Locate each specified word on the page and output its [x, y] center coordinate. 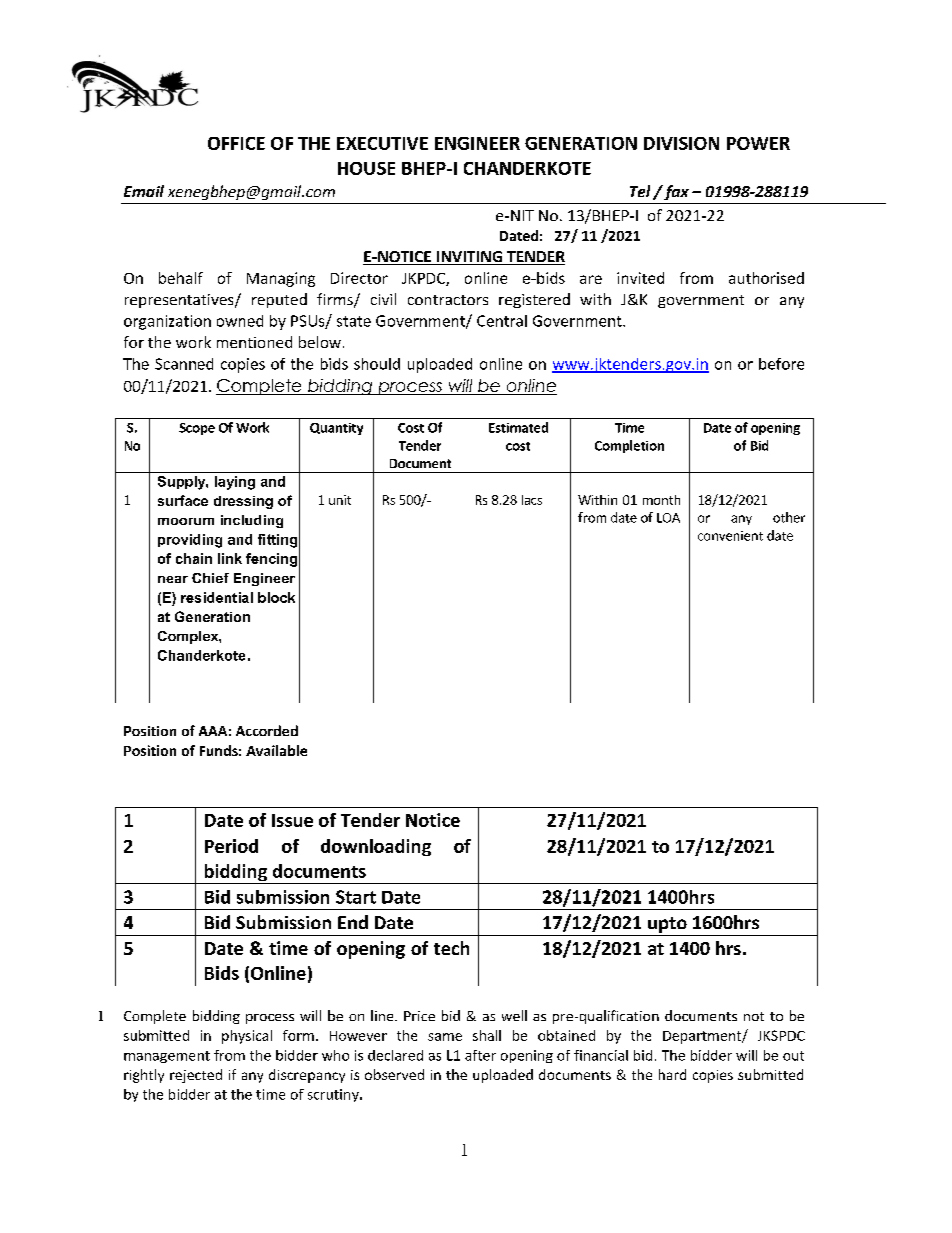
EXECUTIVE [382, 143]
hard [672, 1074]
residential [217, 597]
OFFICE [236, 143]
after [480, 1055]
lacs [532, 500]
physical [247, 1037]
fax [675, 192]
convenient [730, 536]
